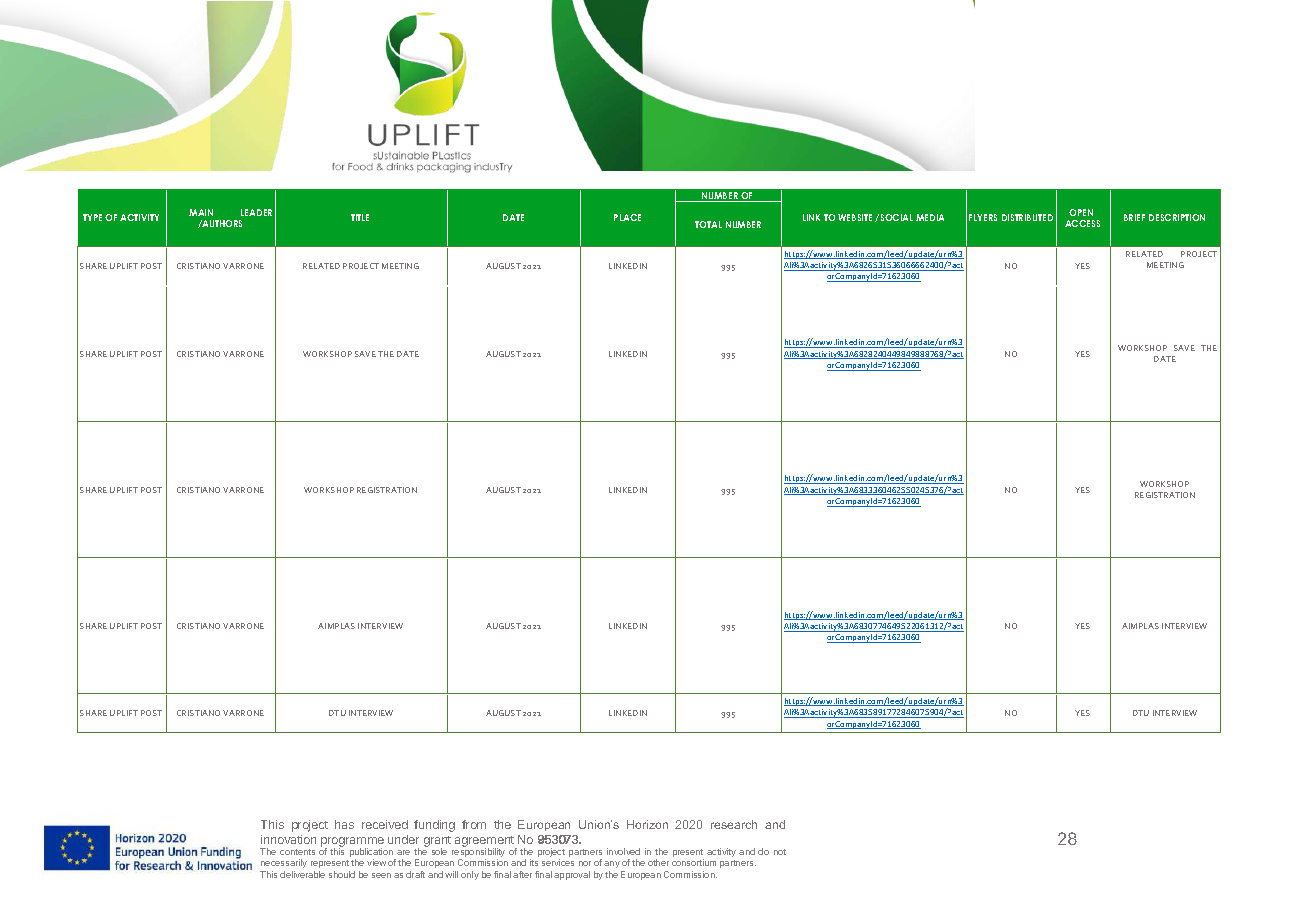 This screenshot has height=924, width=1308. Describe the element at coordinates (92, 217) in the screenshot. I see `TYPE` at that location.
